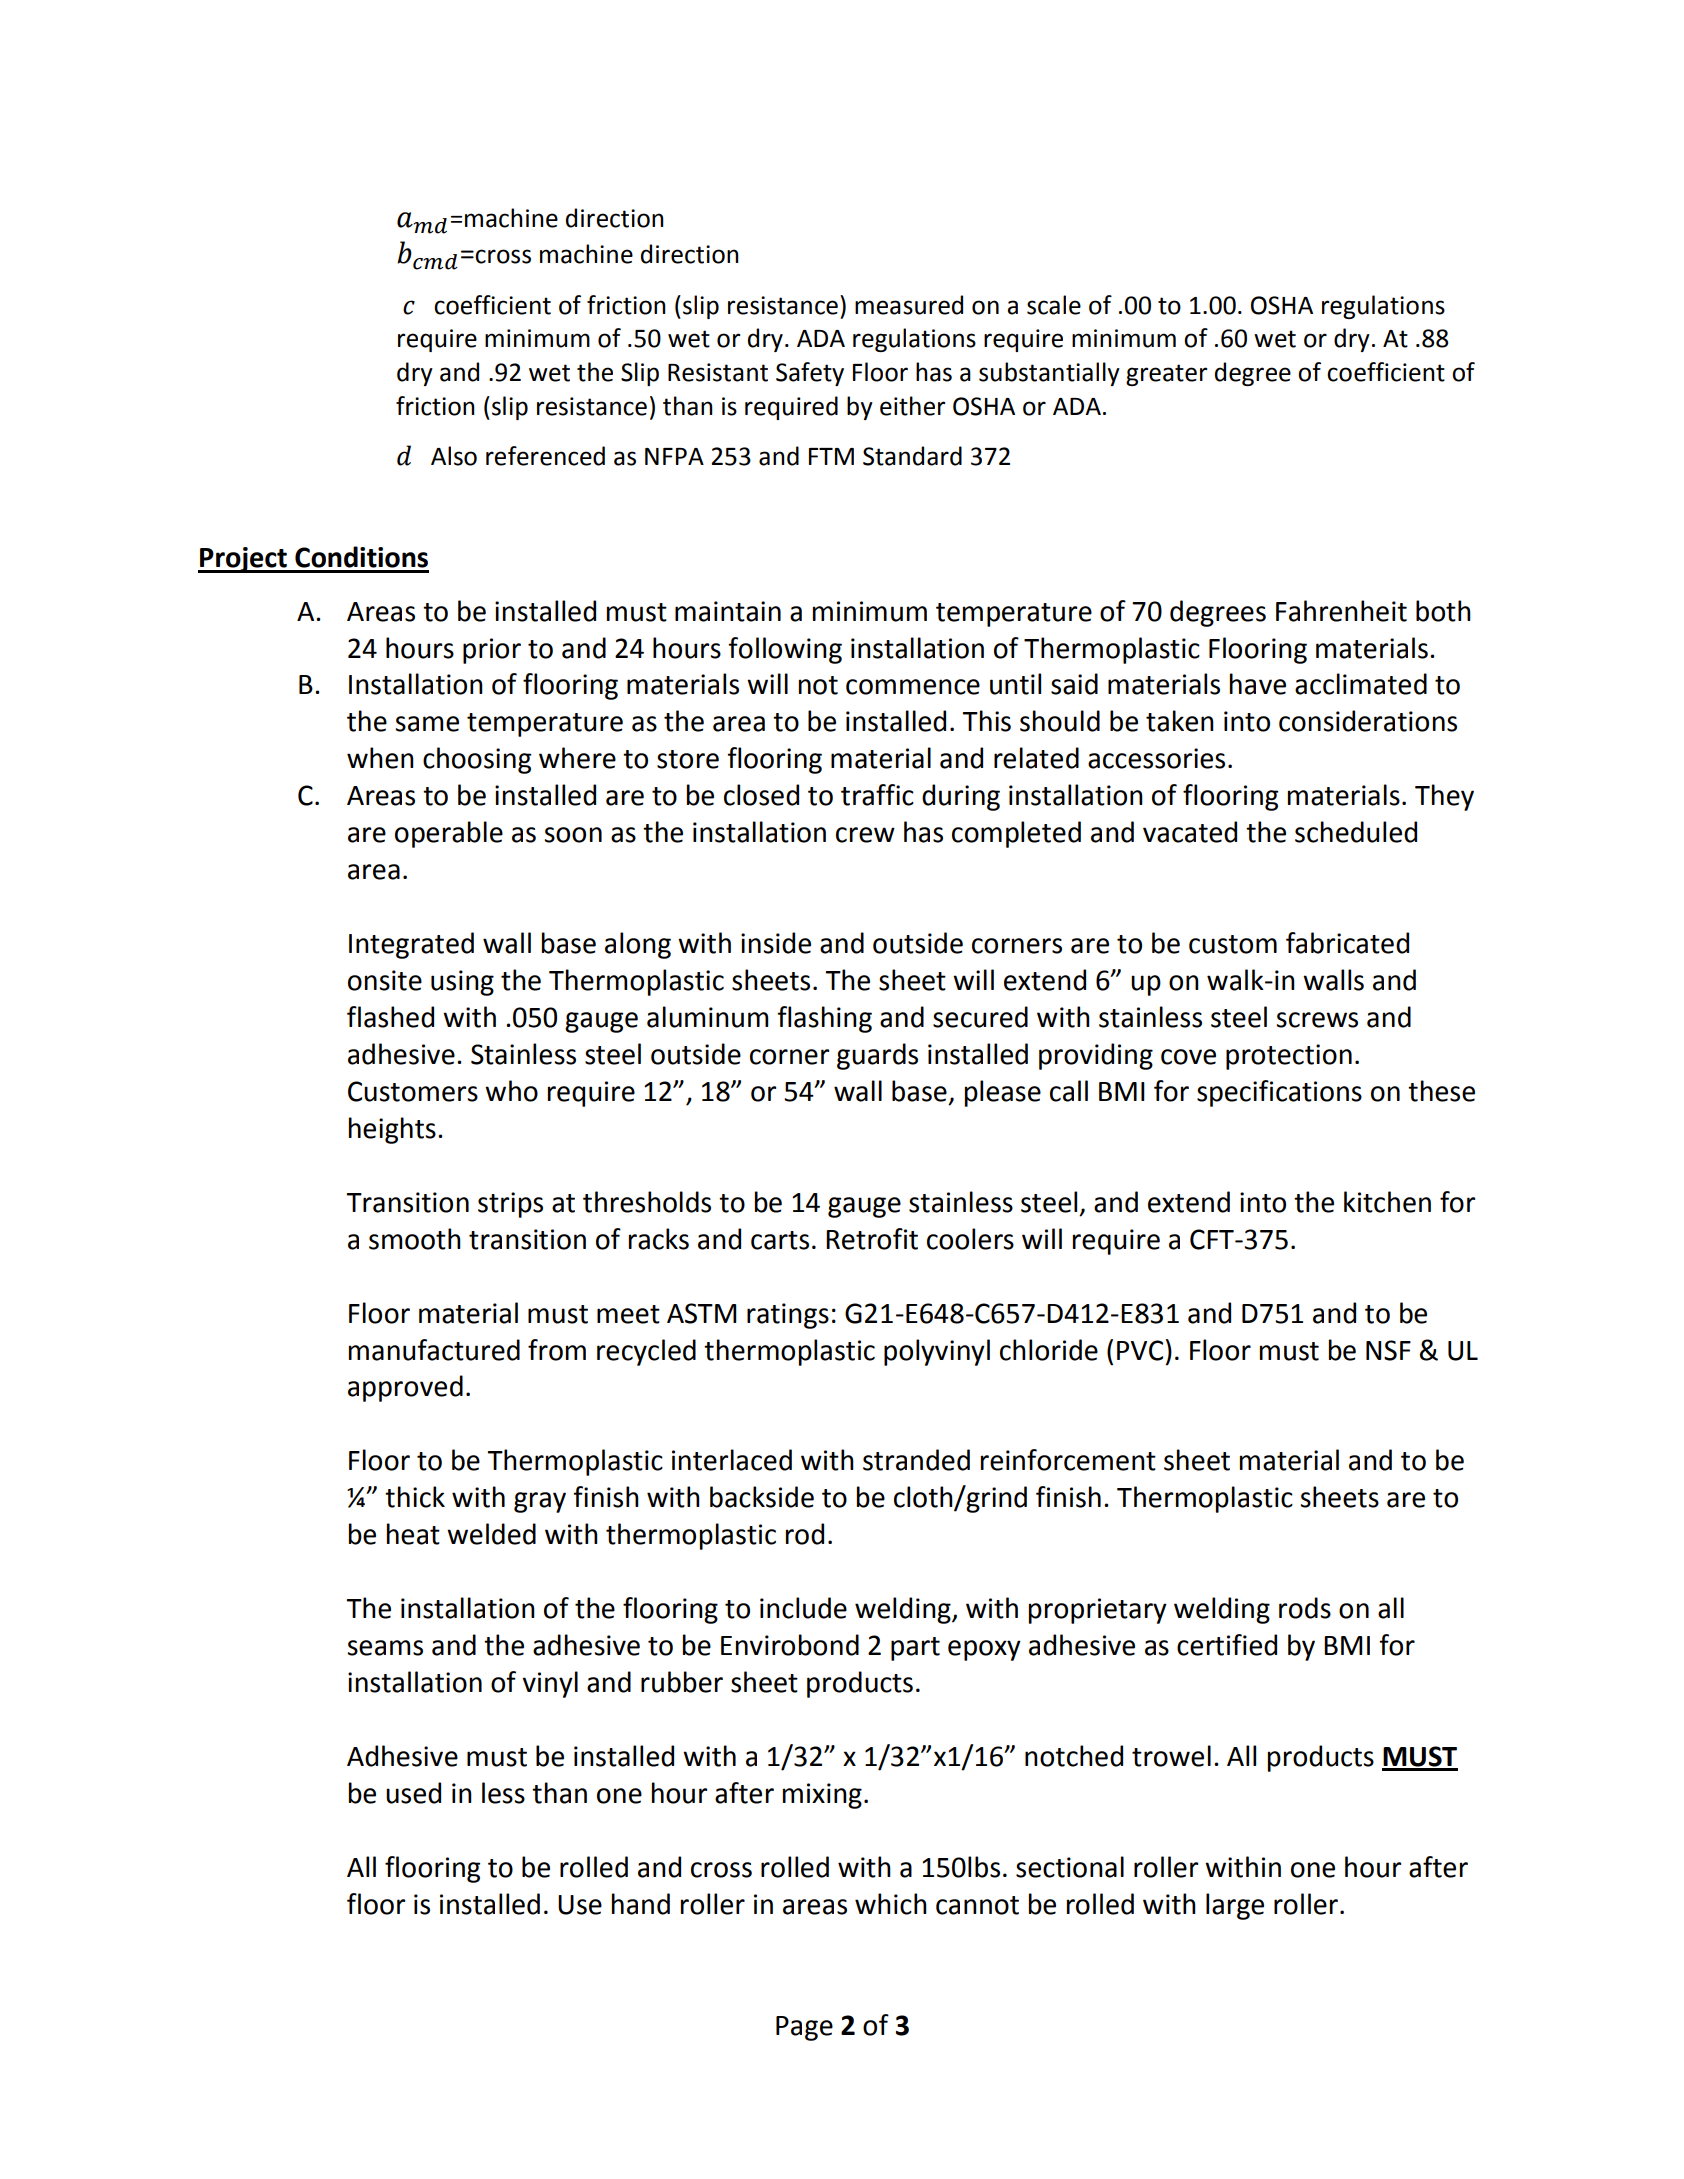  Describe the element at coordinates (1387, 1202) in the screenshot. I see `kitchen` at that location.
